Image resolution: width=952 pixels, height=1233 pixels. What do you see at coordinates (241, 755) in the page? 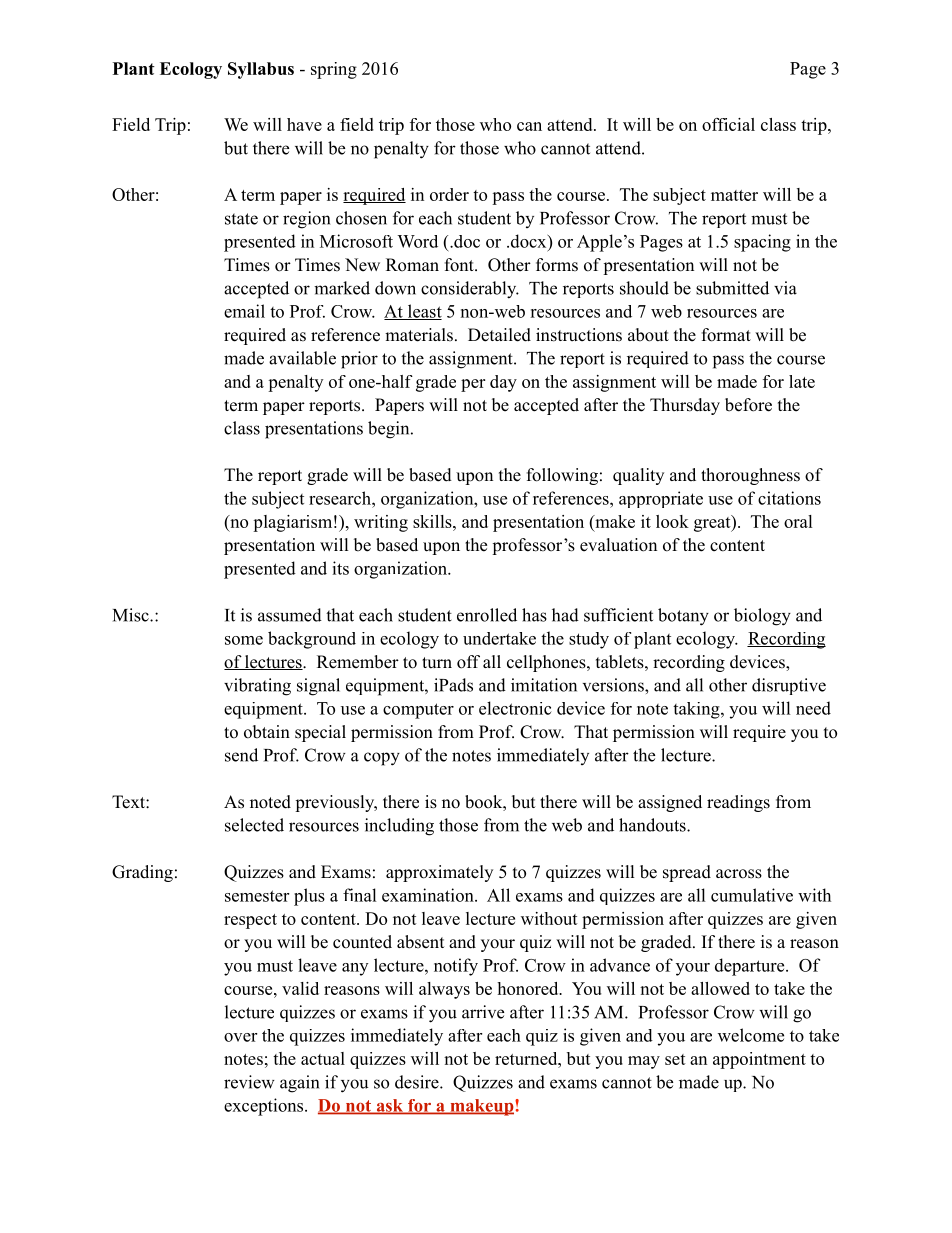
I see `send` at bounding box center [241, 755].
